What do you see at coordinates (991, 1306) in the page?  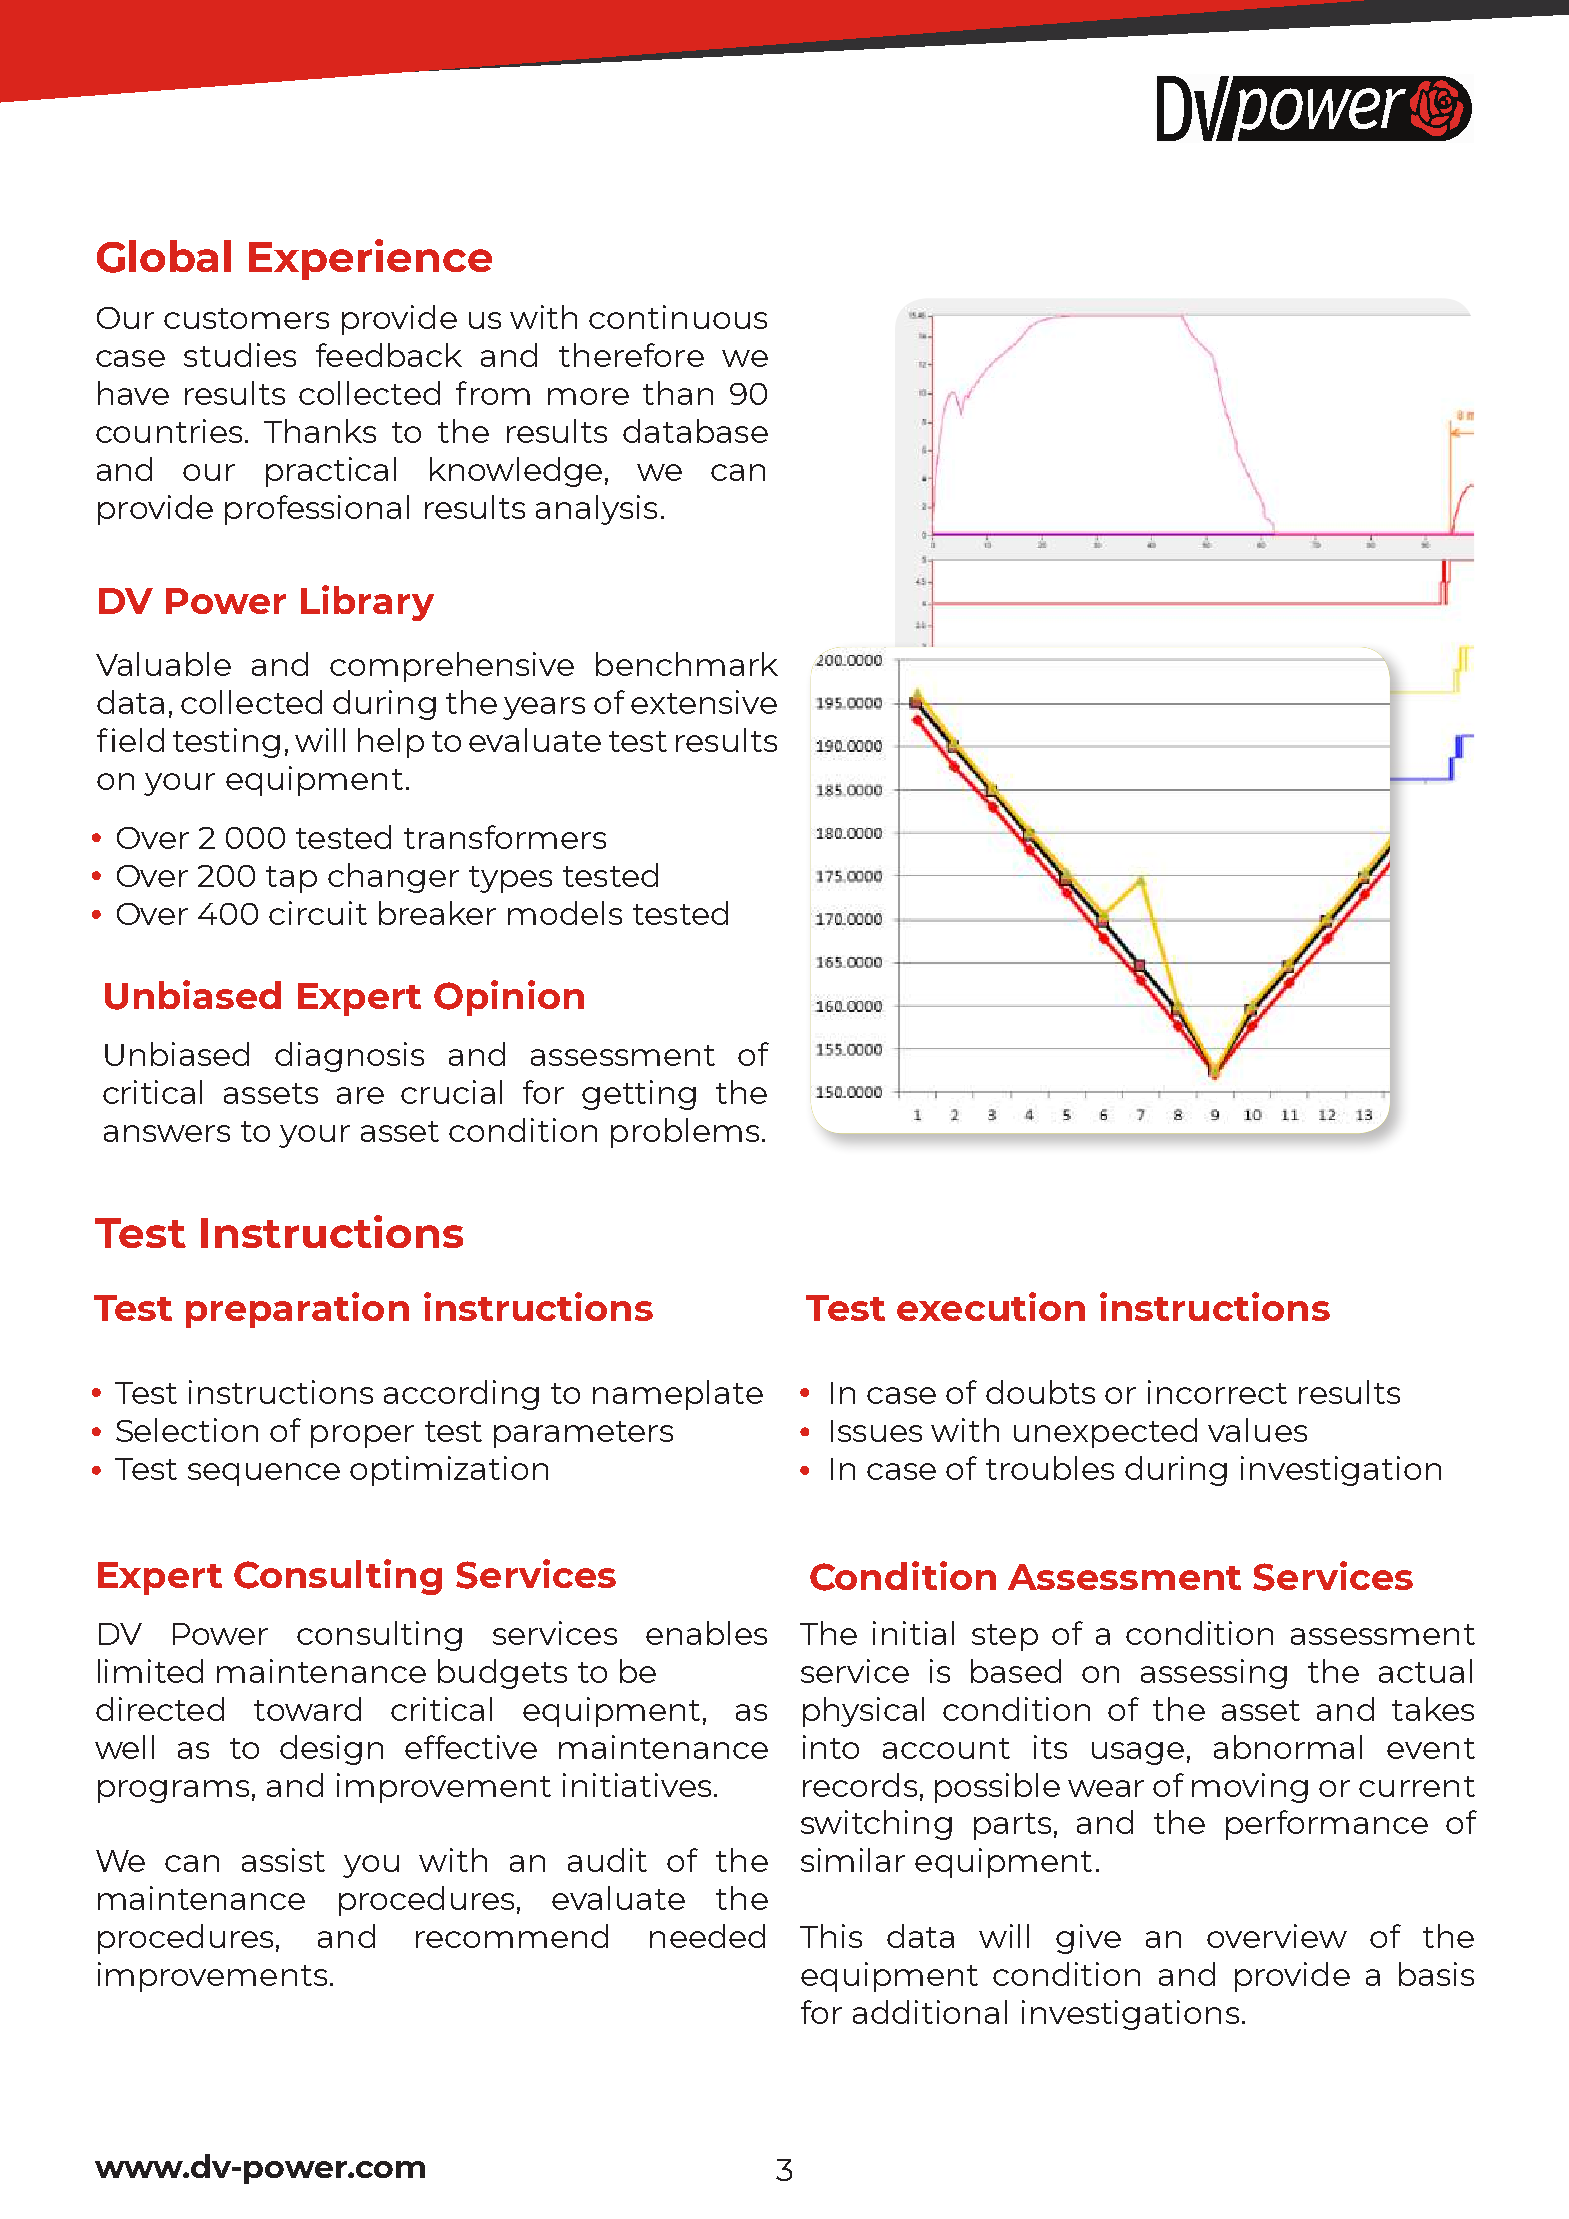 I see `execution` at bounding box center [991, 1306].
